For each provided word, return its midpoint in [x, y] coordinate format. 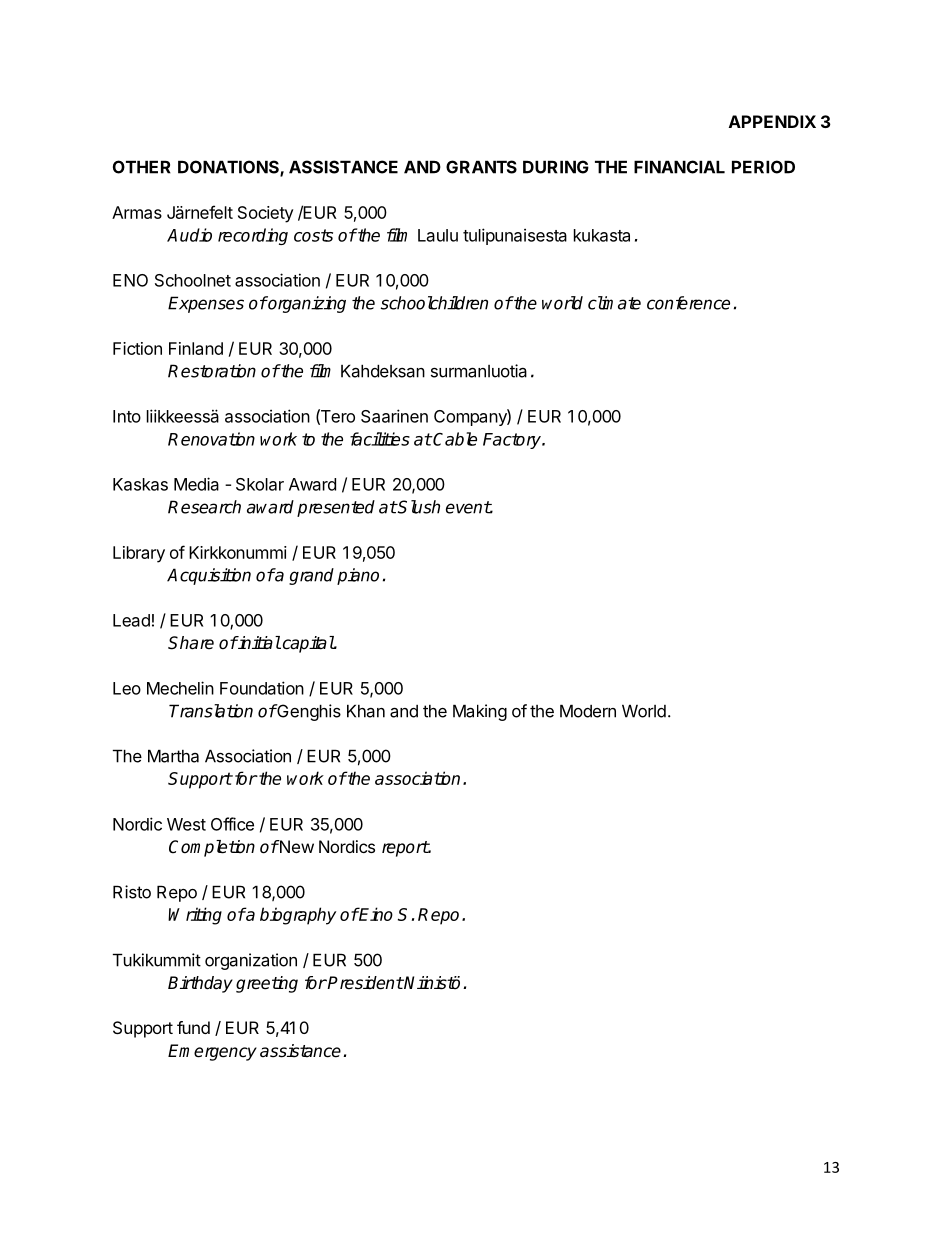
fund [193, 1027]
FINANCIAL [679, 167]
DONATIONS [229, 168]
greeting [267, 984]
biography [298, 916]
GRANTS [481, 167]
